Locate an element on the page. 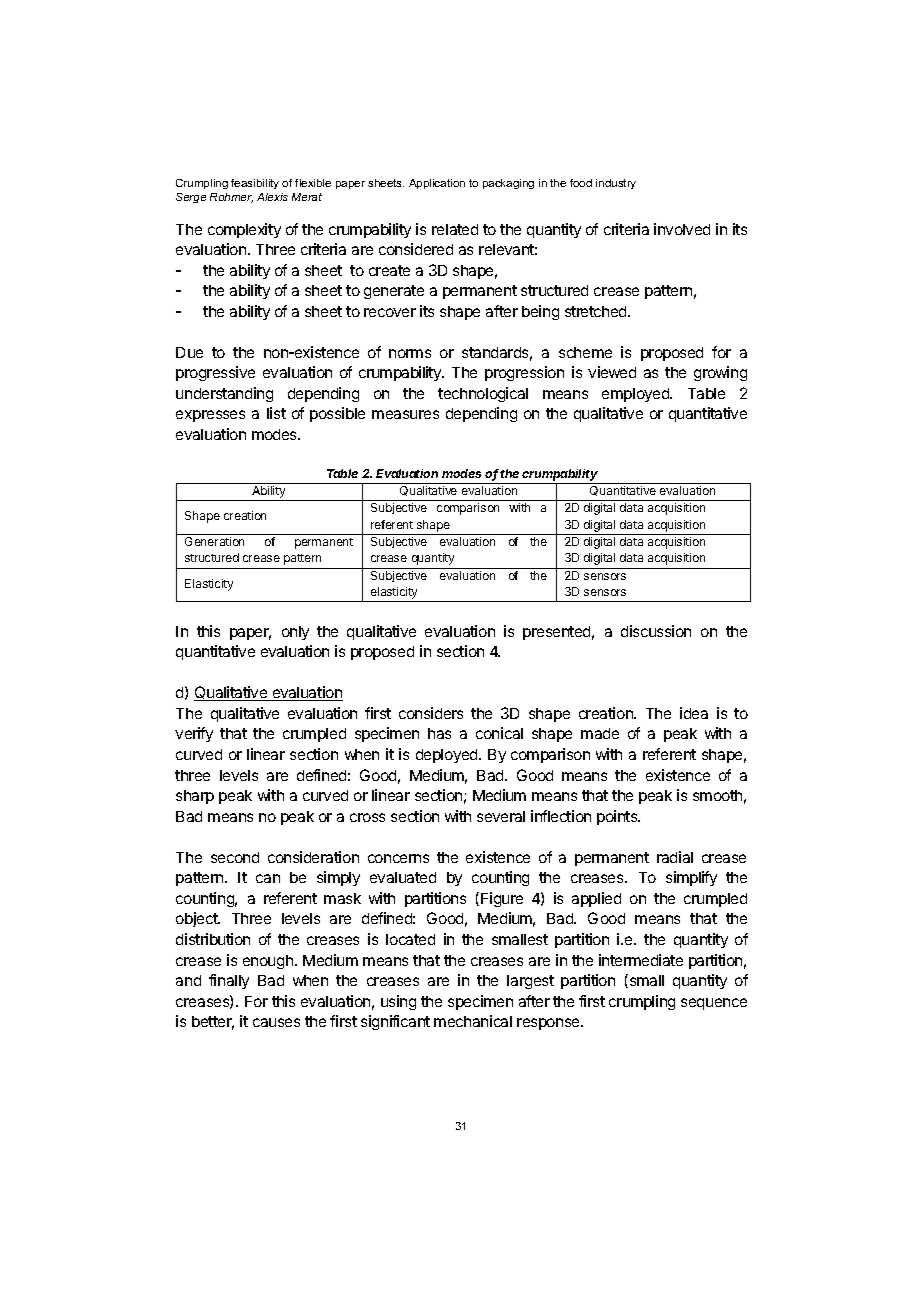 Image resolution: width=924 pixels, height=1308 pixels. only is located at coordinates (295, 633).
